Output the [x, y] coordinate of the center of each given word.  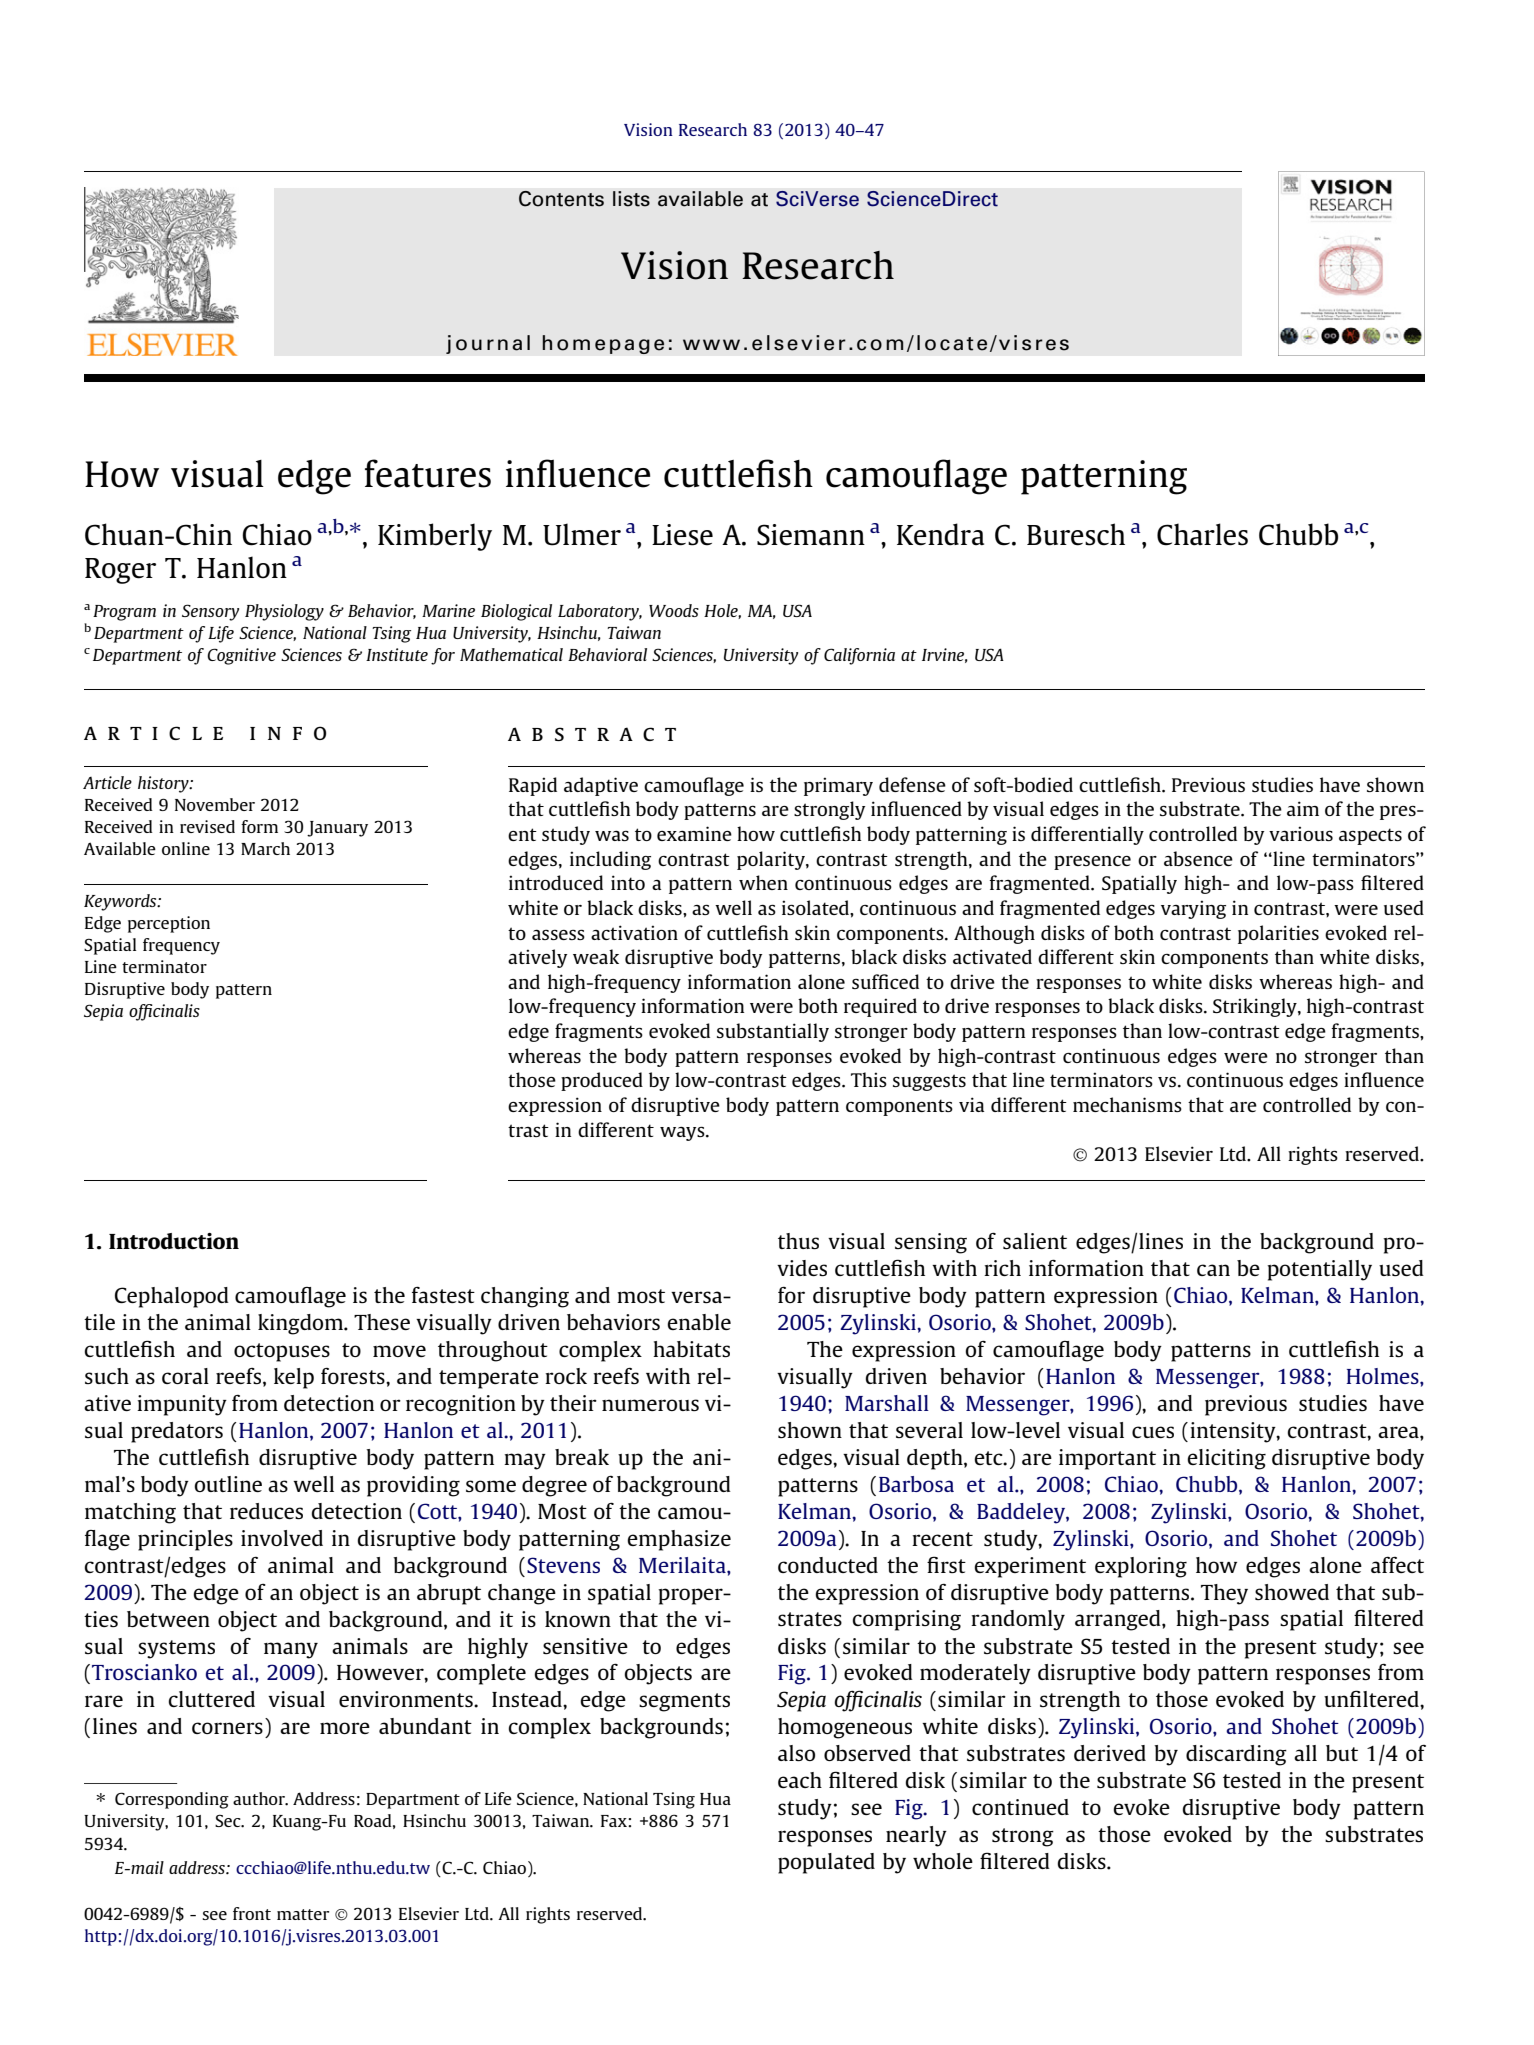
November [215, 804]
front [252, 1913]
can [1213, 1270]
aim [1303, 808]
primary [838, 786]
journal [488, 344]
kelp [294, 1378]
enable [699, 1322]
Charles [1202, 534]
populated [826, 1863]
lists [631, 199]
